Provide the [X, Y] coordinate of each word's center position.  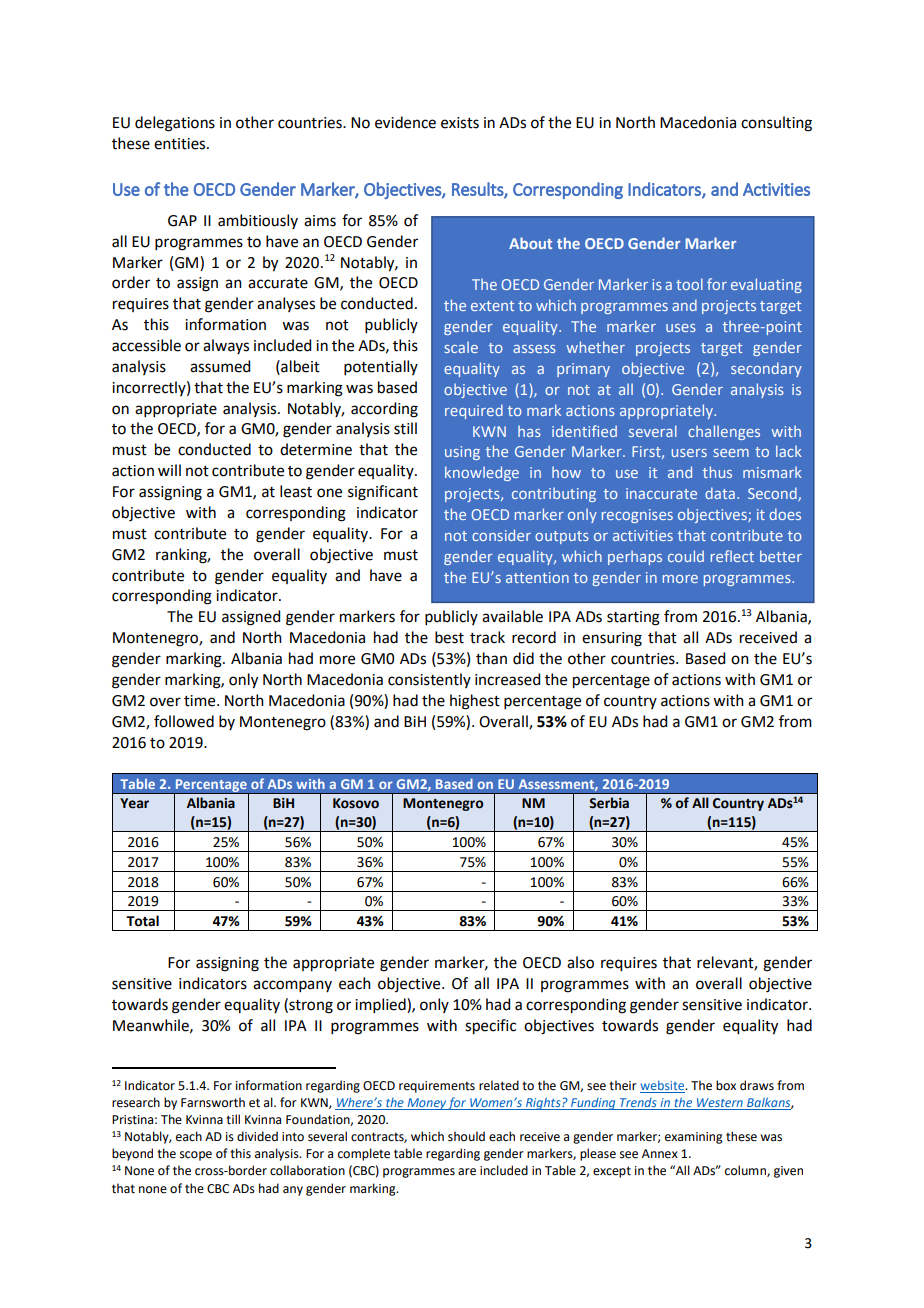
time [201, 701]
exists [460, 123]
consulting [776, 124]
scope [196, 1156]
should [466, 1136]
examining [694, 1138]
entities [181, 144]
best [449, 637]
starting [633, 618]
